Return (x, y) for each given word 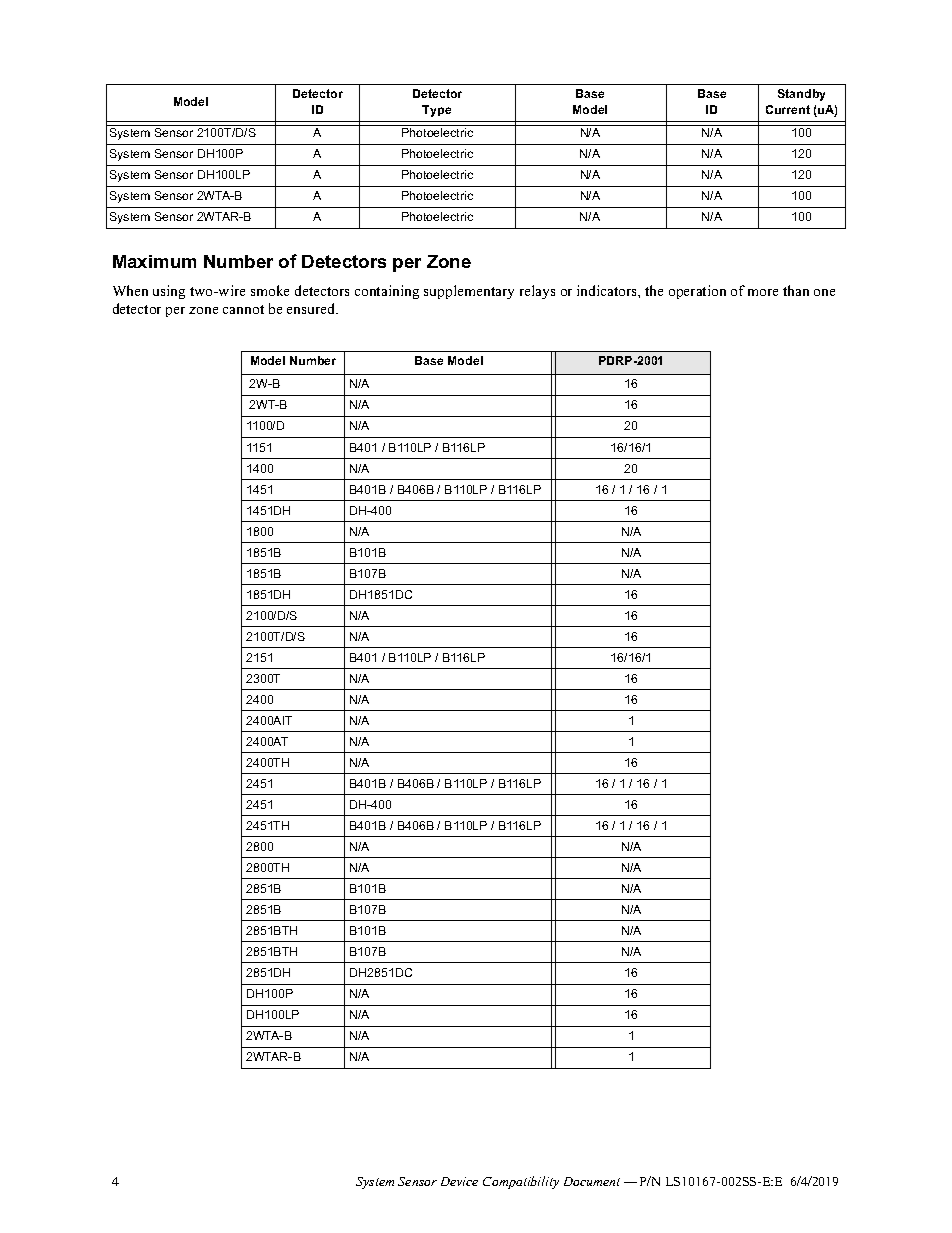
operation (697, 292)
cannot (243, 309)
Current (788, 109)
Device (459, 1181)
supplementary (469, 292)
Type (436, 111)
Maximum (154, 261)
